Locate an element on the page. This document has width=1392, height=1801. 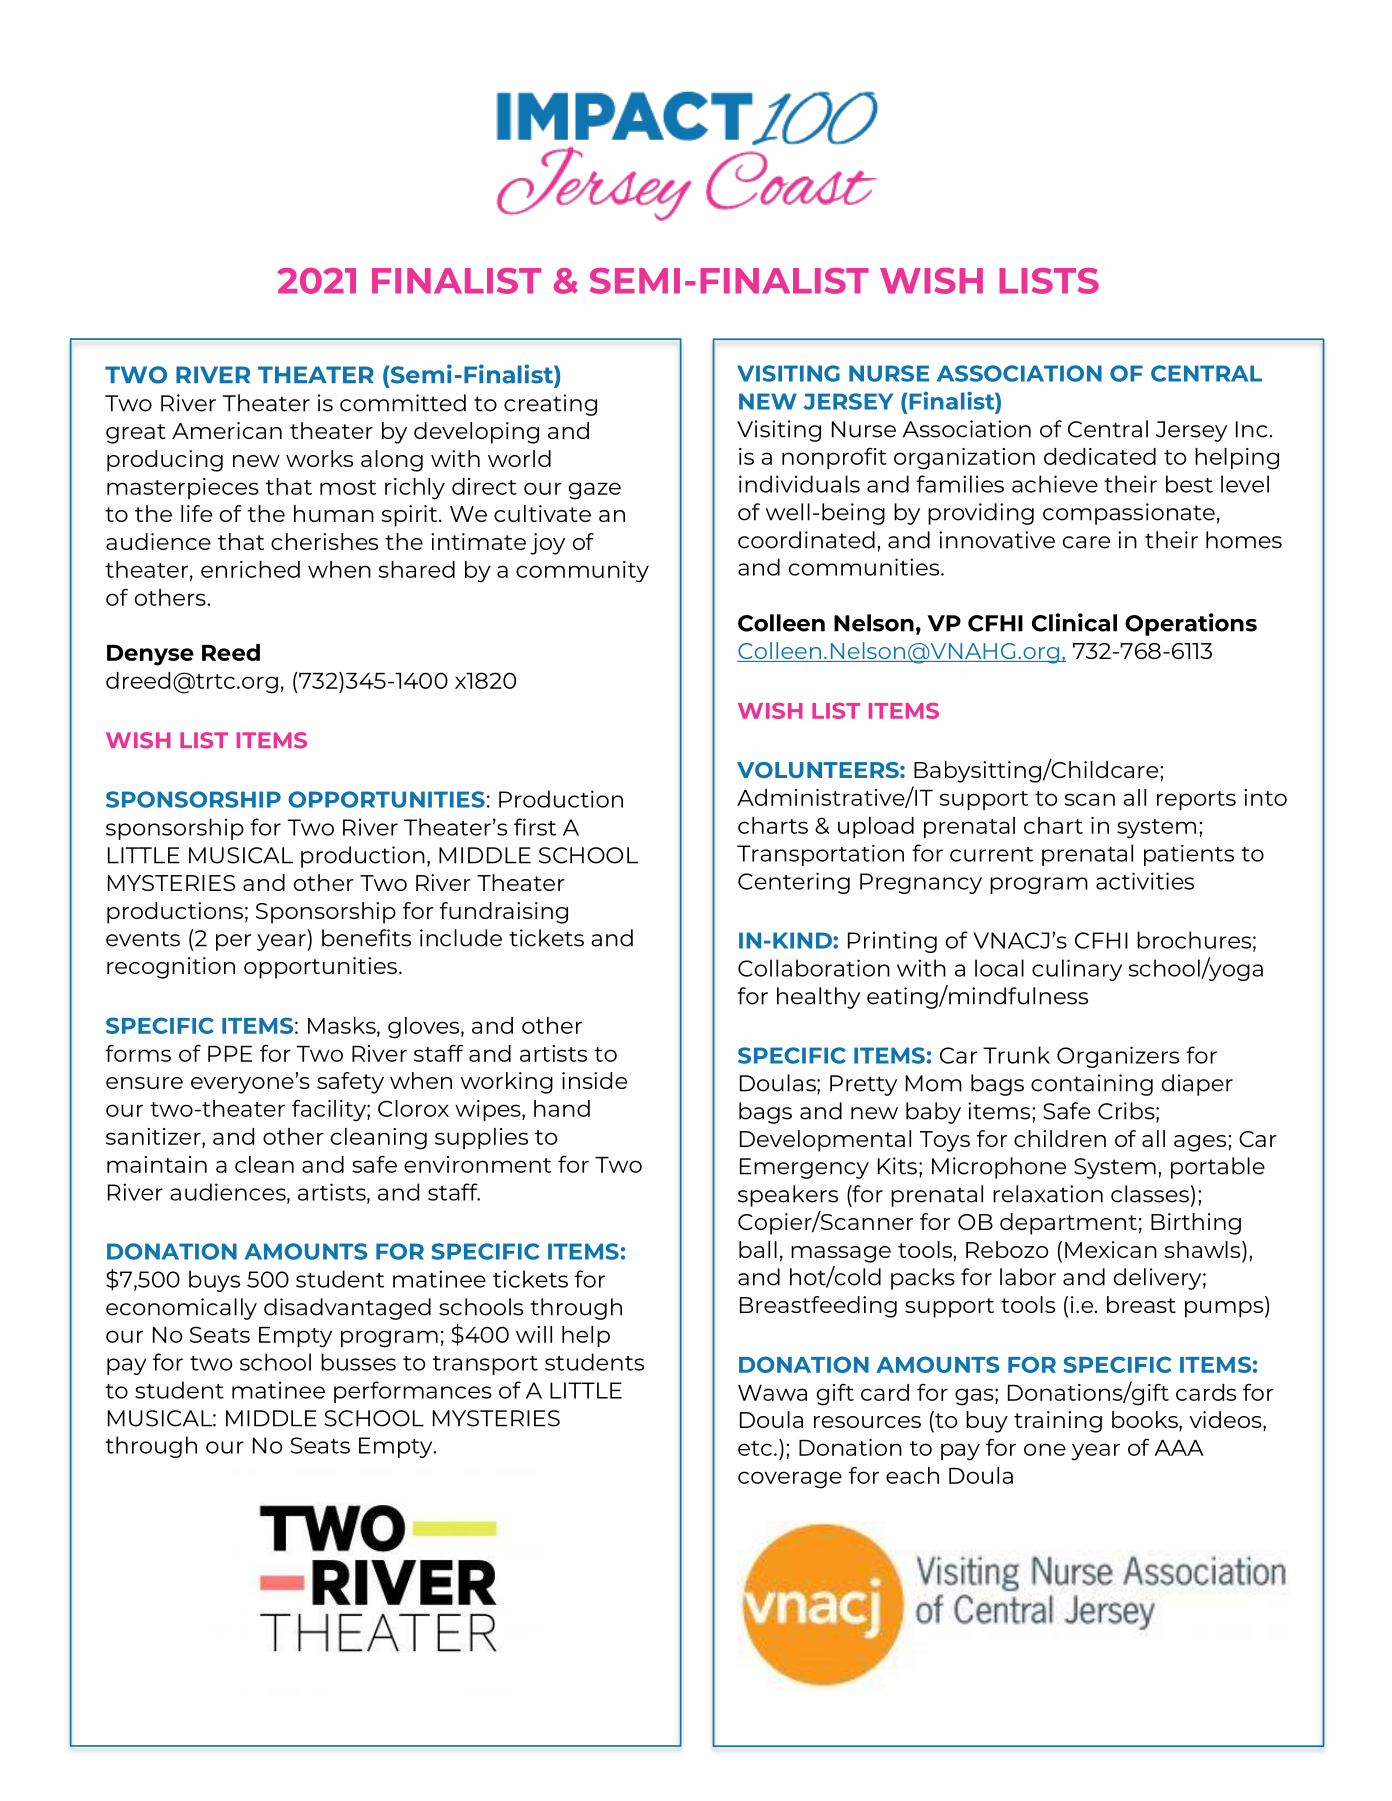
culinary is located at coordinates (1077, 970).
